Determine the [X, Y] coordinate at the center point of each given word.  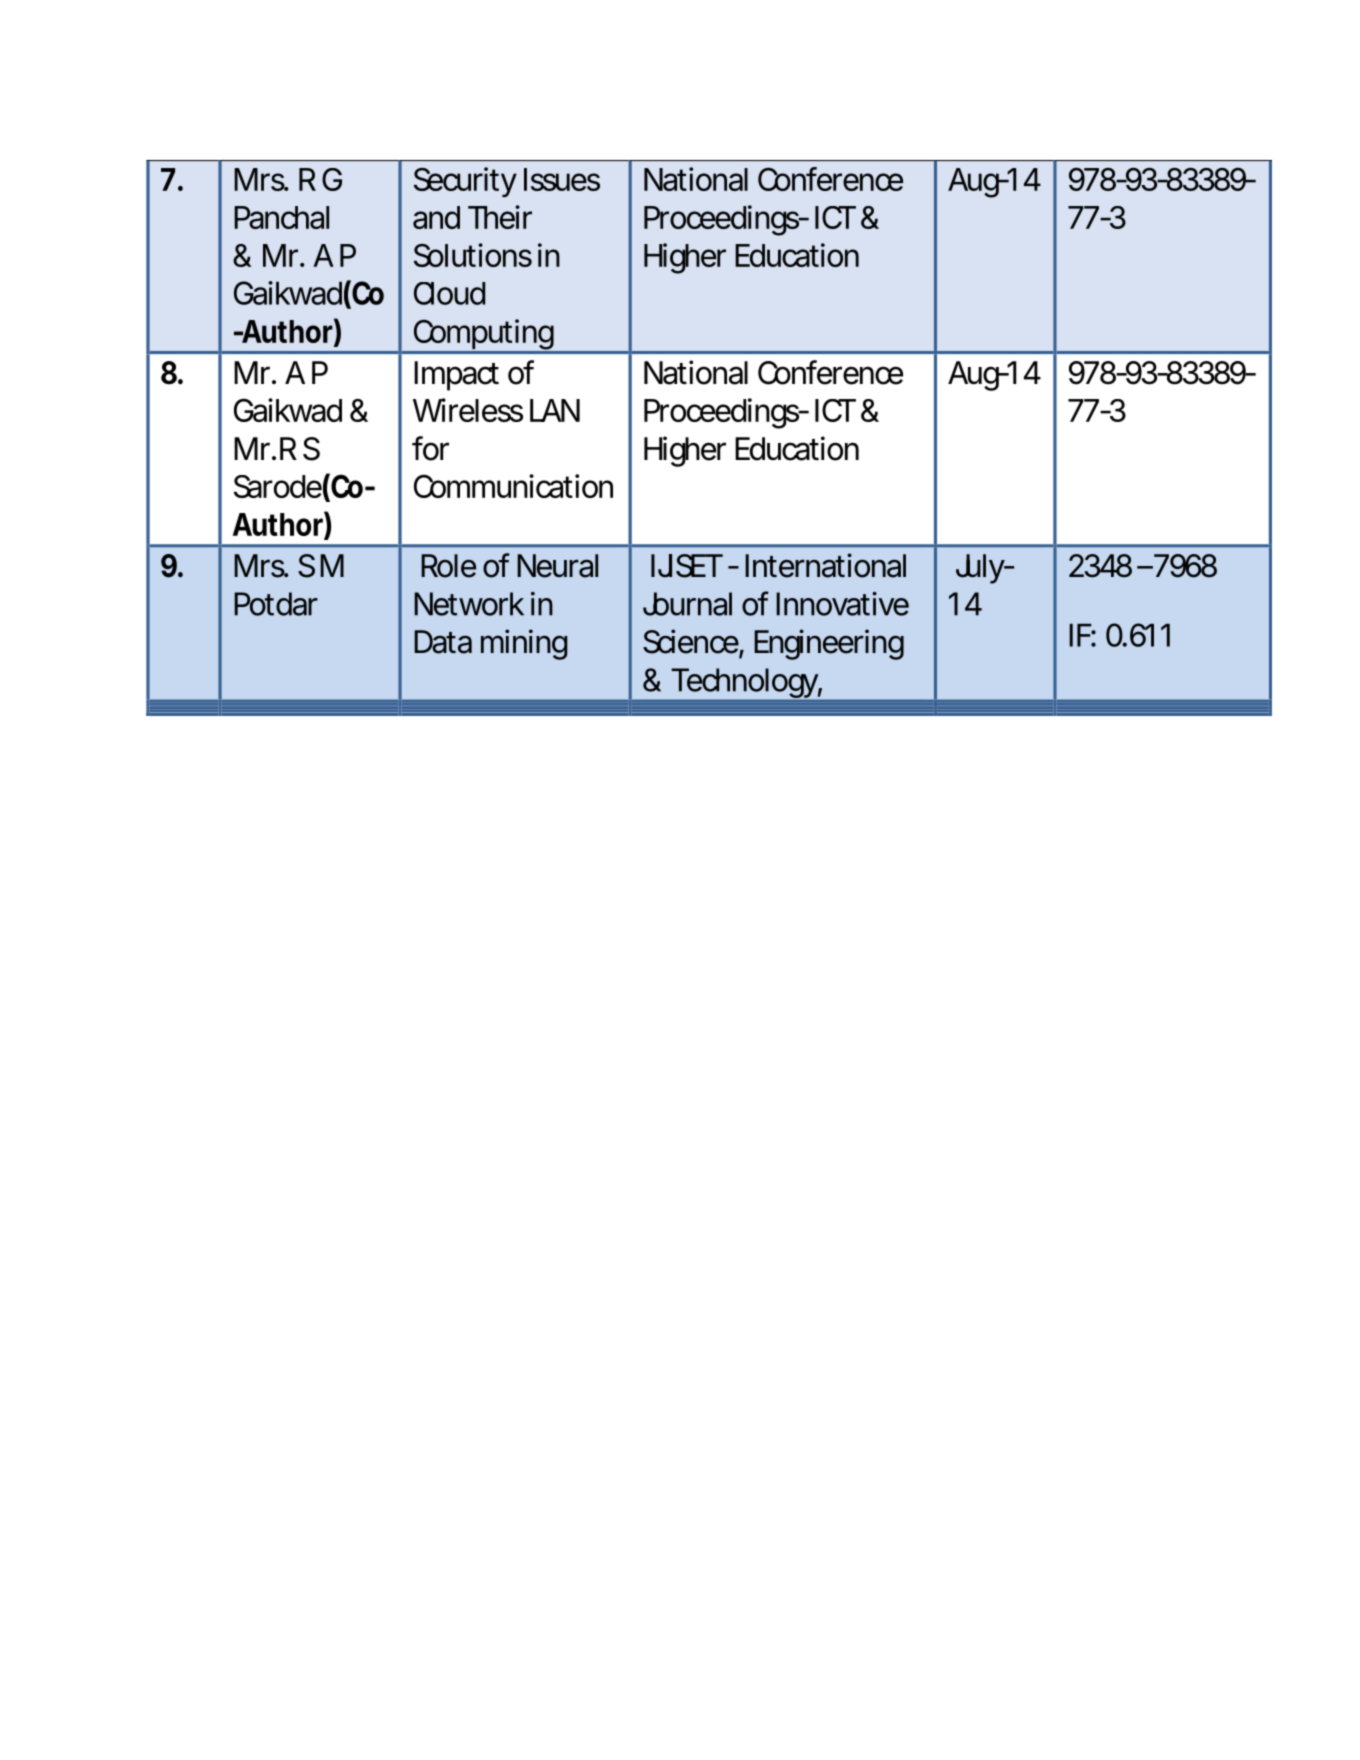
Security [465, 182]
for [430, 448]
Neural [557, 566]
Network [469, 604]
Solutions [473, 255]
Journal [687, 604]
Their [500, 217]
